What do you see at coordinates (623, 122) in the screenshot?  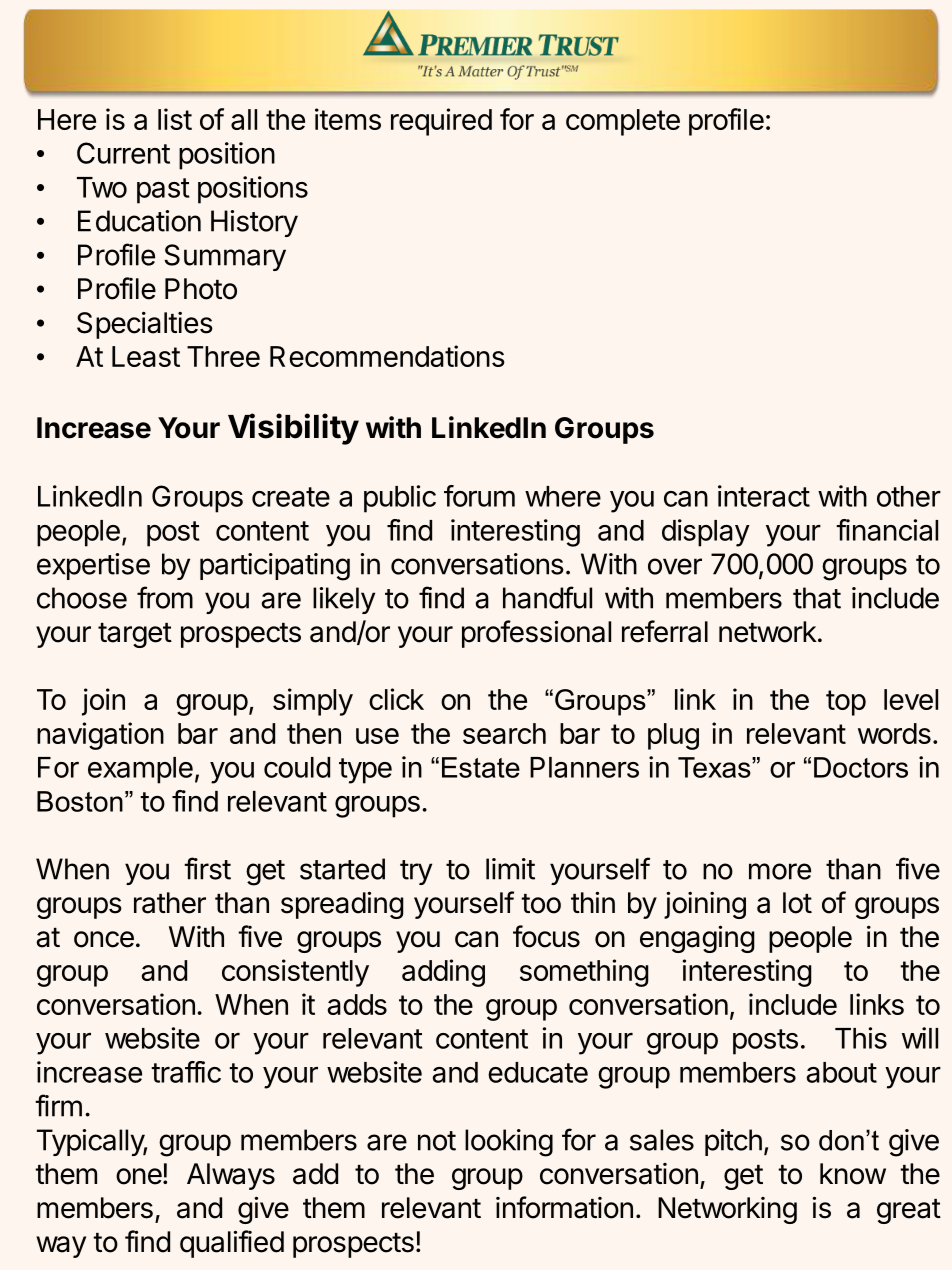 I see `complete` at bounding box center [623, 122].
